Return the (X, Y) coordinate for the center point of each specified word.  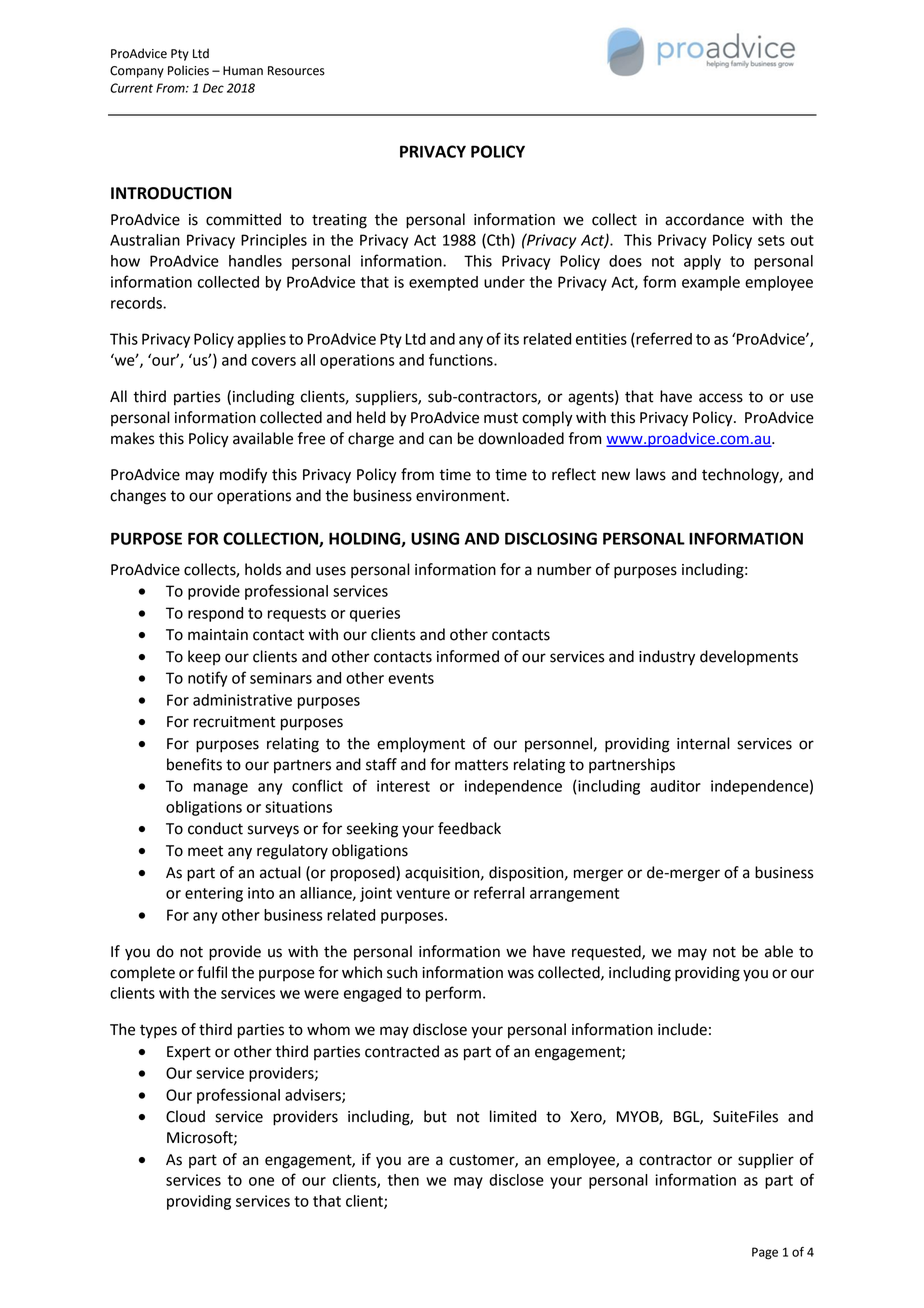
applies (261, 340)
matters (481, 765)
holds (263, 569)
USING (435, 538)
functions (462, 359)
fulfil (212, 972)
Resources (296, 71)
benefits (194, 764)
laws (651, 474)
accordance (704, 219)
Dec (213, 88)
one (261, 1181)
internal (703, 743)
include (682, 1029)
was (521, 974)
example (711, 283)
